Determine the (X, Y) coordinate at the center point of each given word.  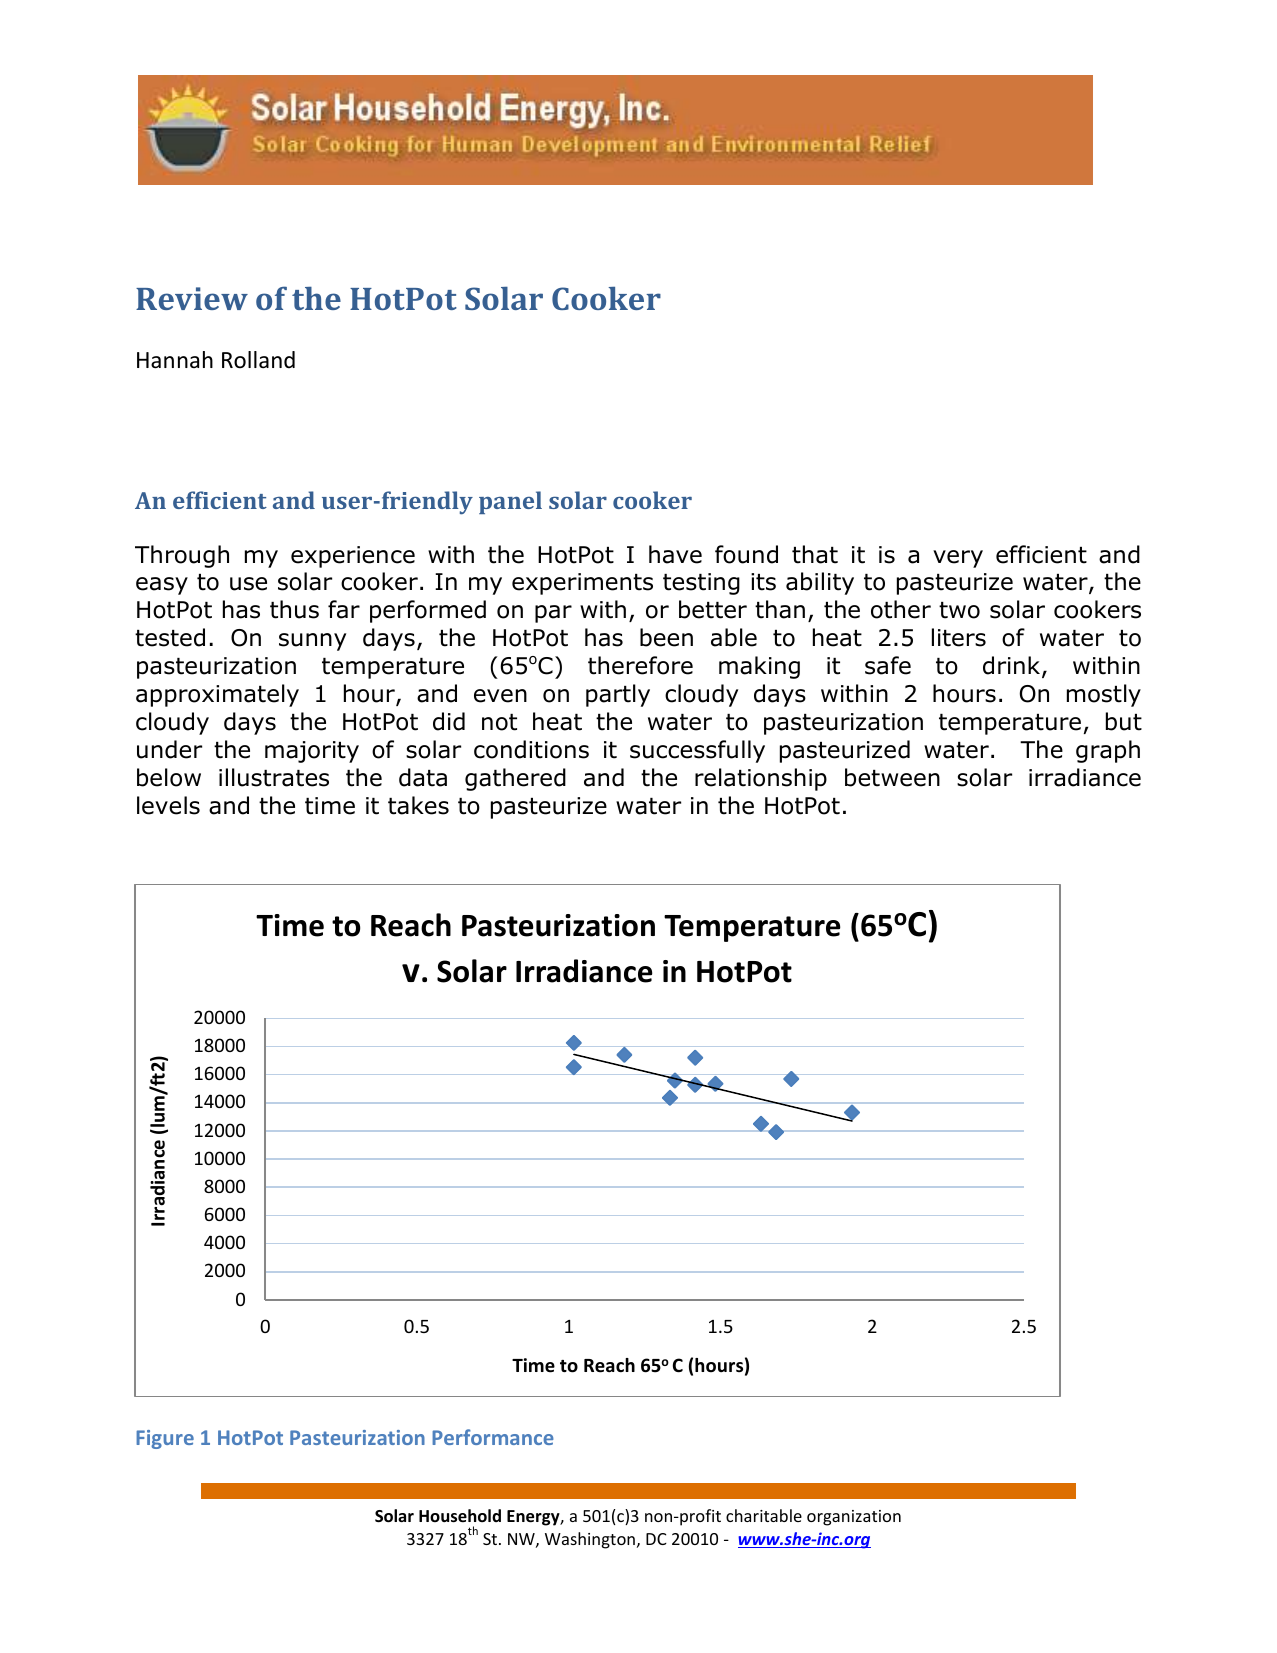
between (892, 777)
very (958, 559)
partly (618, 695)
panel (510, 502)
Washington (590, 1540)
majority (312, 752)
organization (854, 1518)
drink (1013, 666)
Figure (165, 1439)
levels (168, 805)
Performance (493, 1437)
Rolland (258, 360)
